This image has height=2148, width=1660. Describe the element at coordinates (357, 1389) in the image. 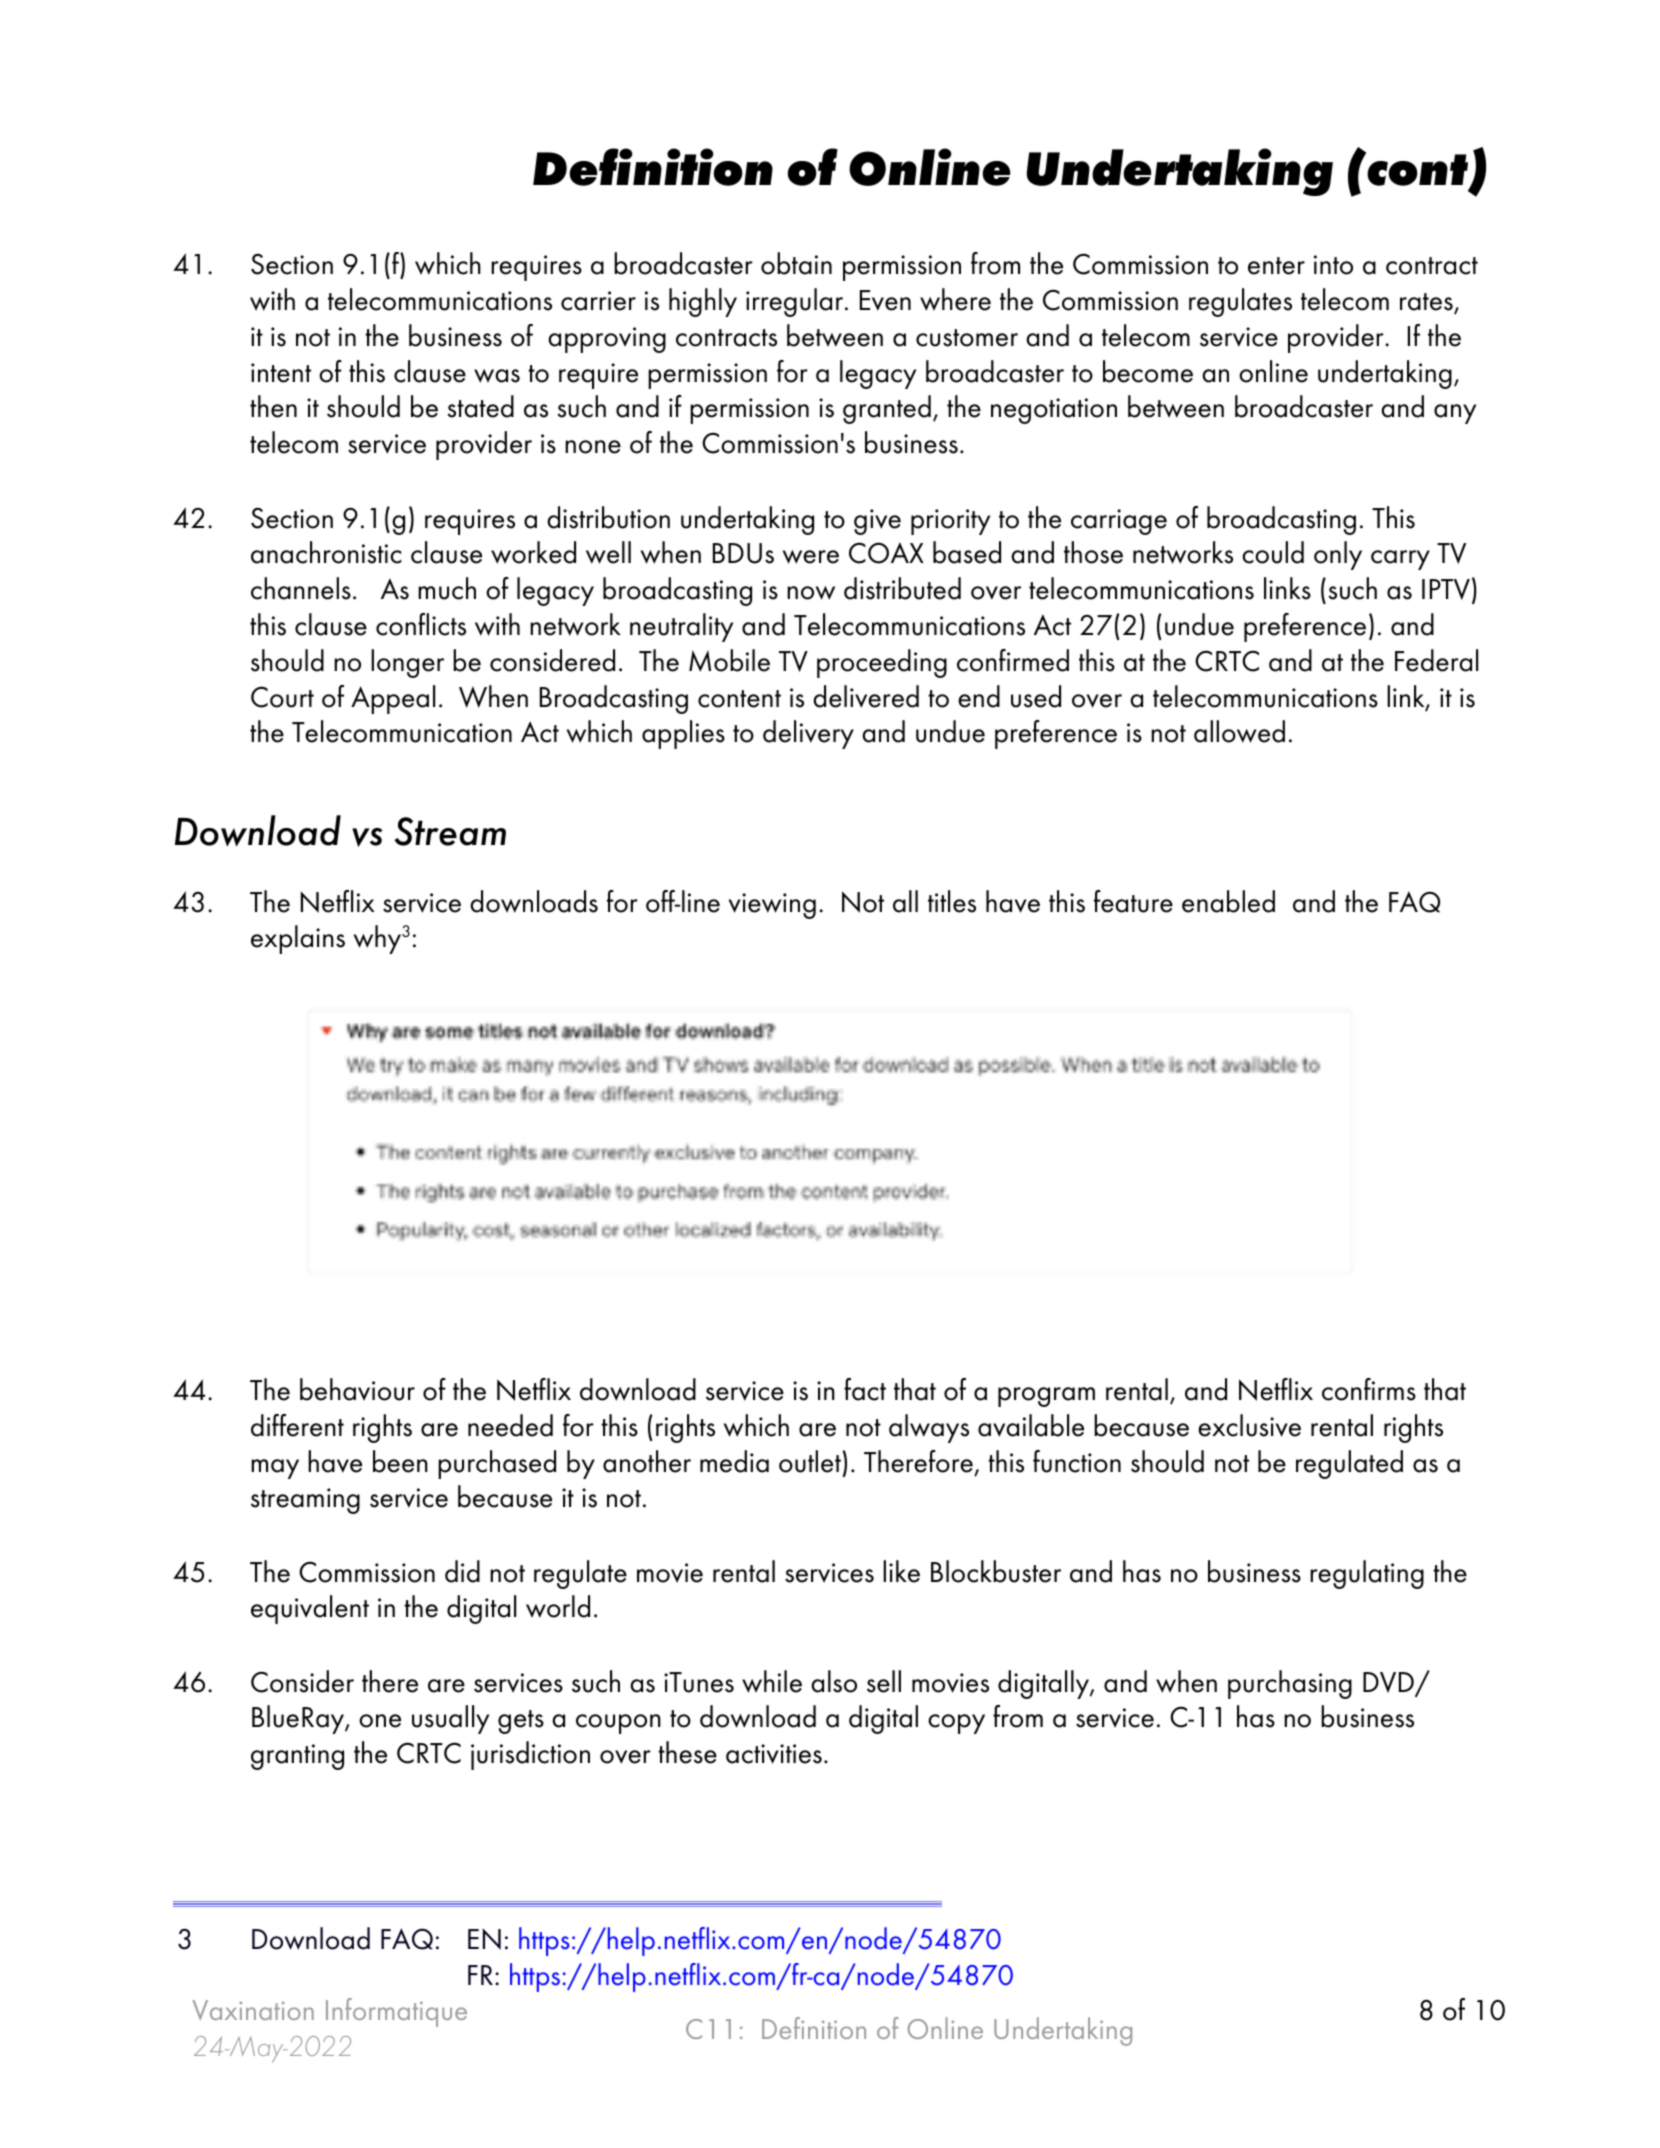

I see `behaviour` at that location.
